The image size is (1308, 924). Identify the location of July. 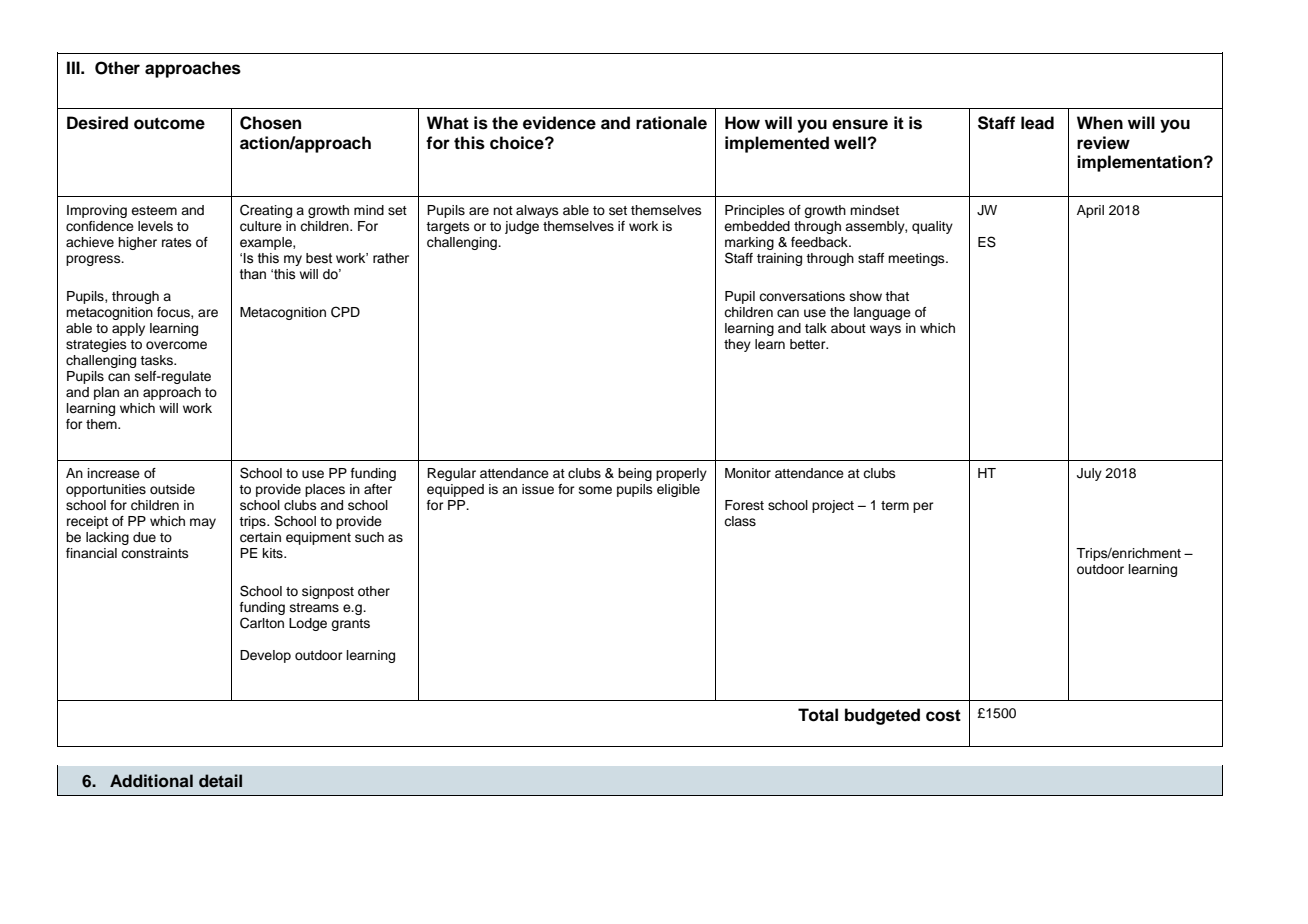
(1089, 474).
